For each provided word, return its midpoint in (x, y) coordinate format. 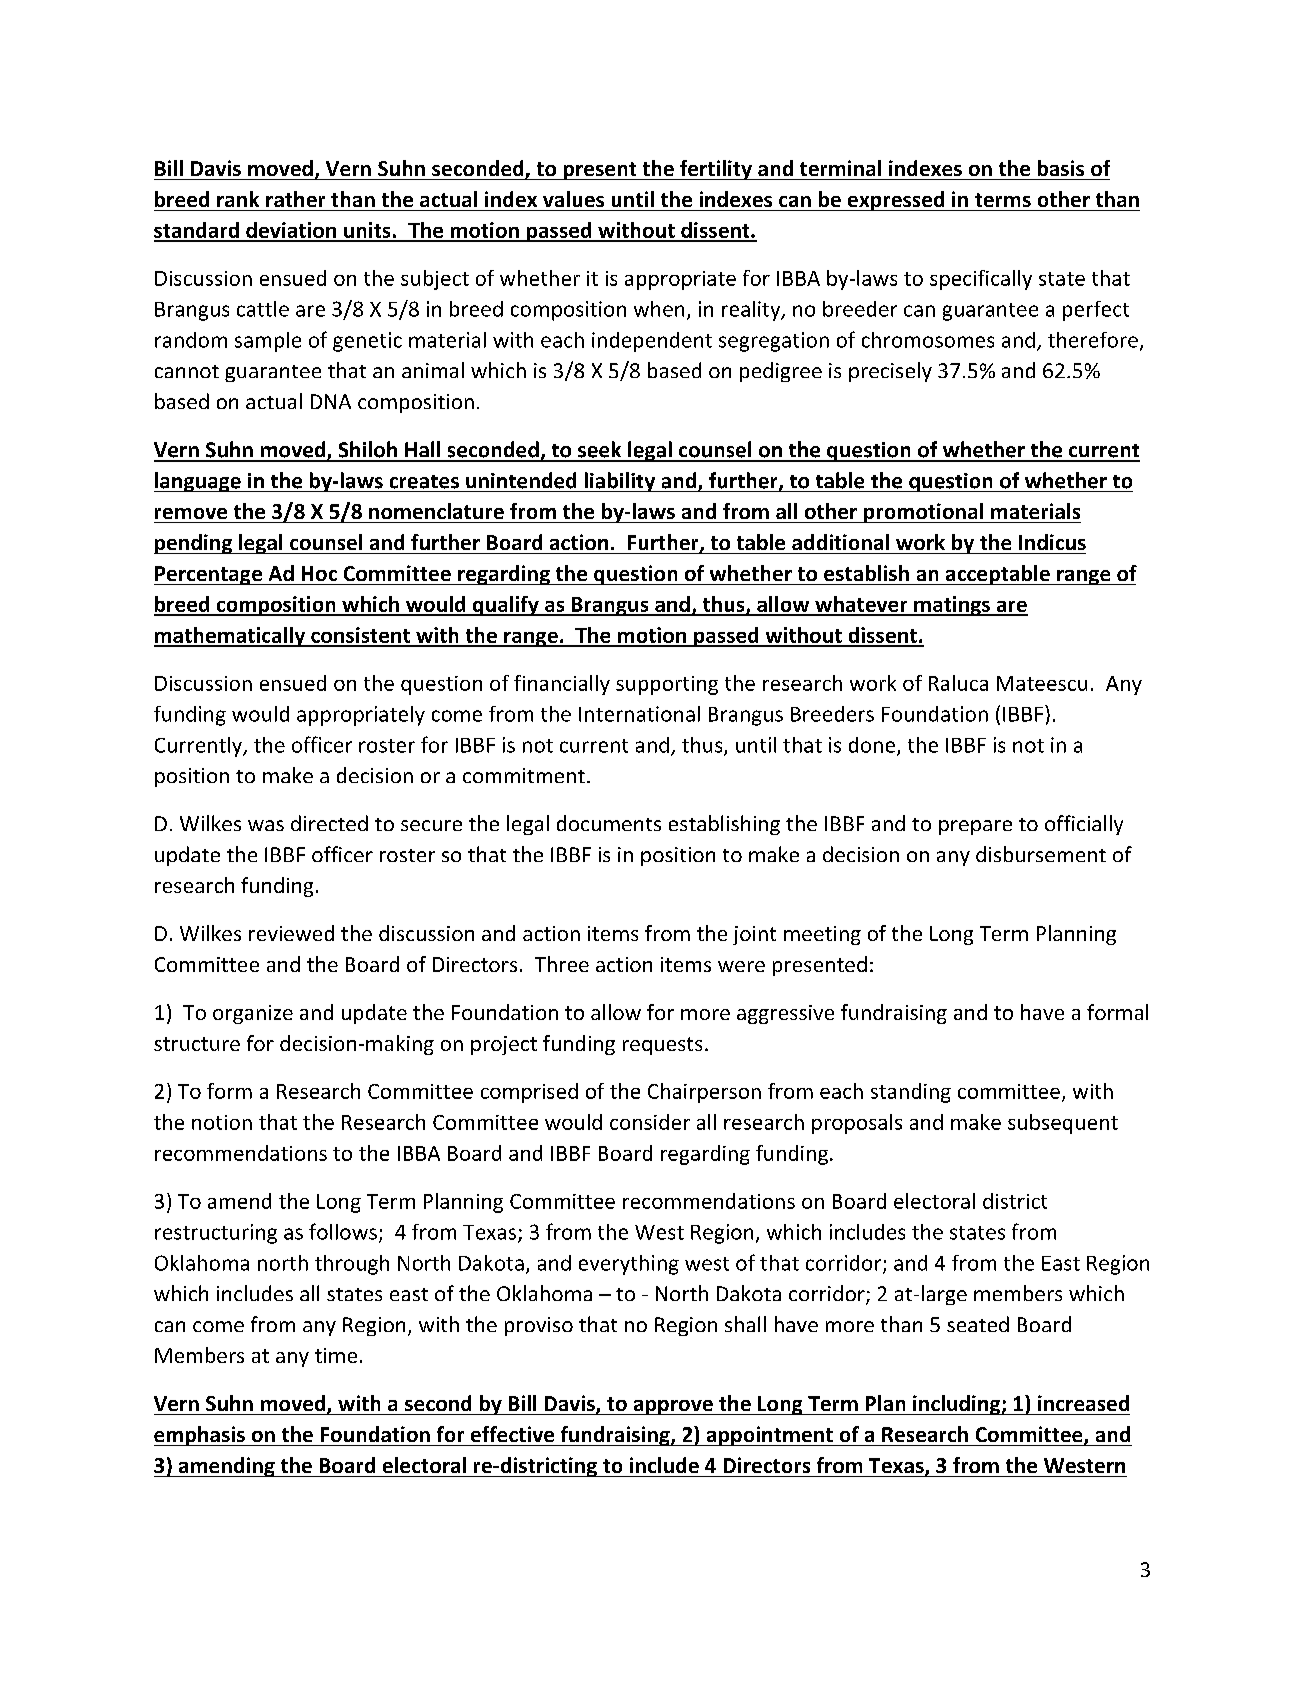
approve (673, 1407)
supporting (667, 685)
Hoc (319, 573)
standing (911, 1093)
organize (253, 1014)
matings (952, 606)
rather (295, 199)
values (573, 199)
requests (662, 1046)
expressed (896, 201)
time (336, 1355)
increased (1083, 1403)
